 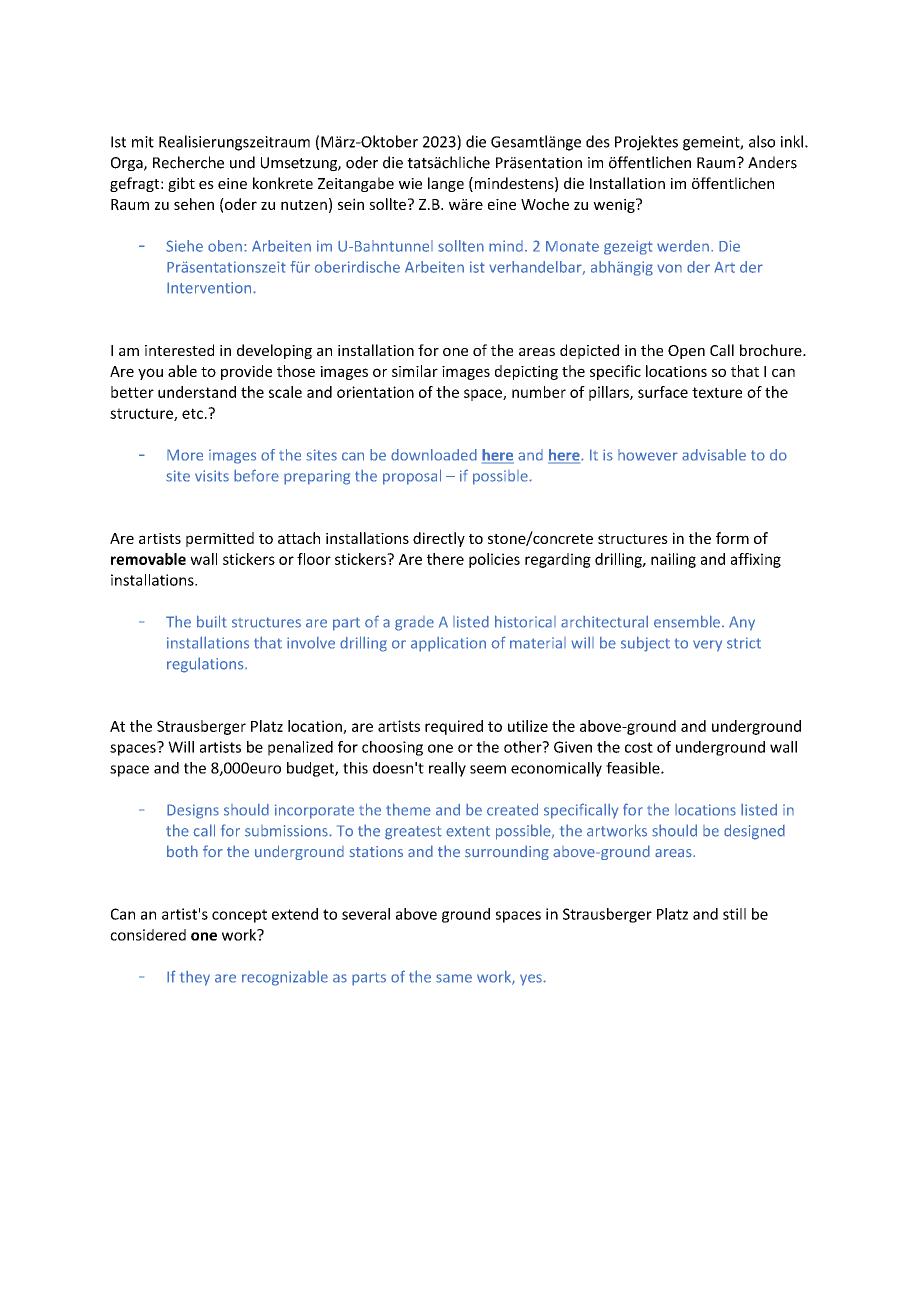 I want to click on lange, so click(x=446, y=184).
